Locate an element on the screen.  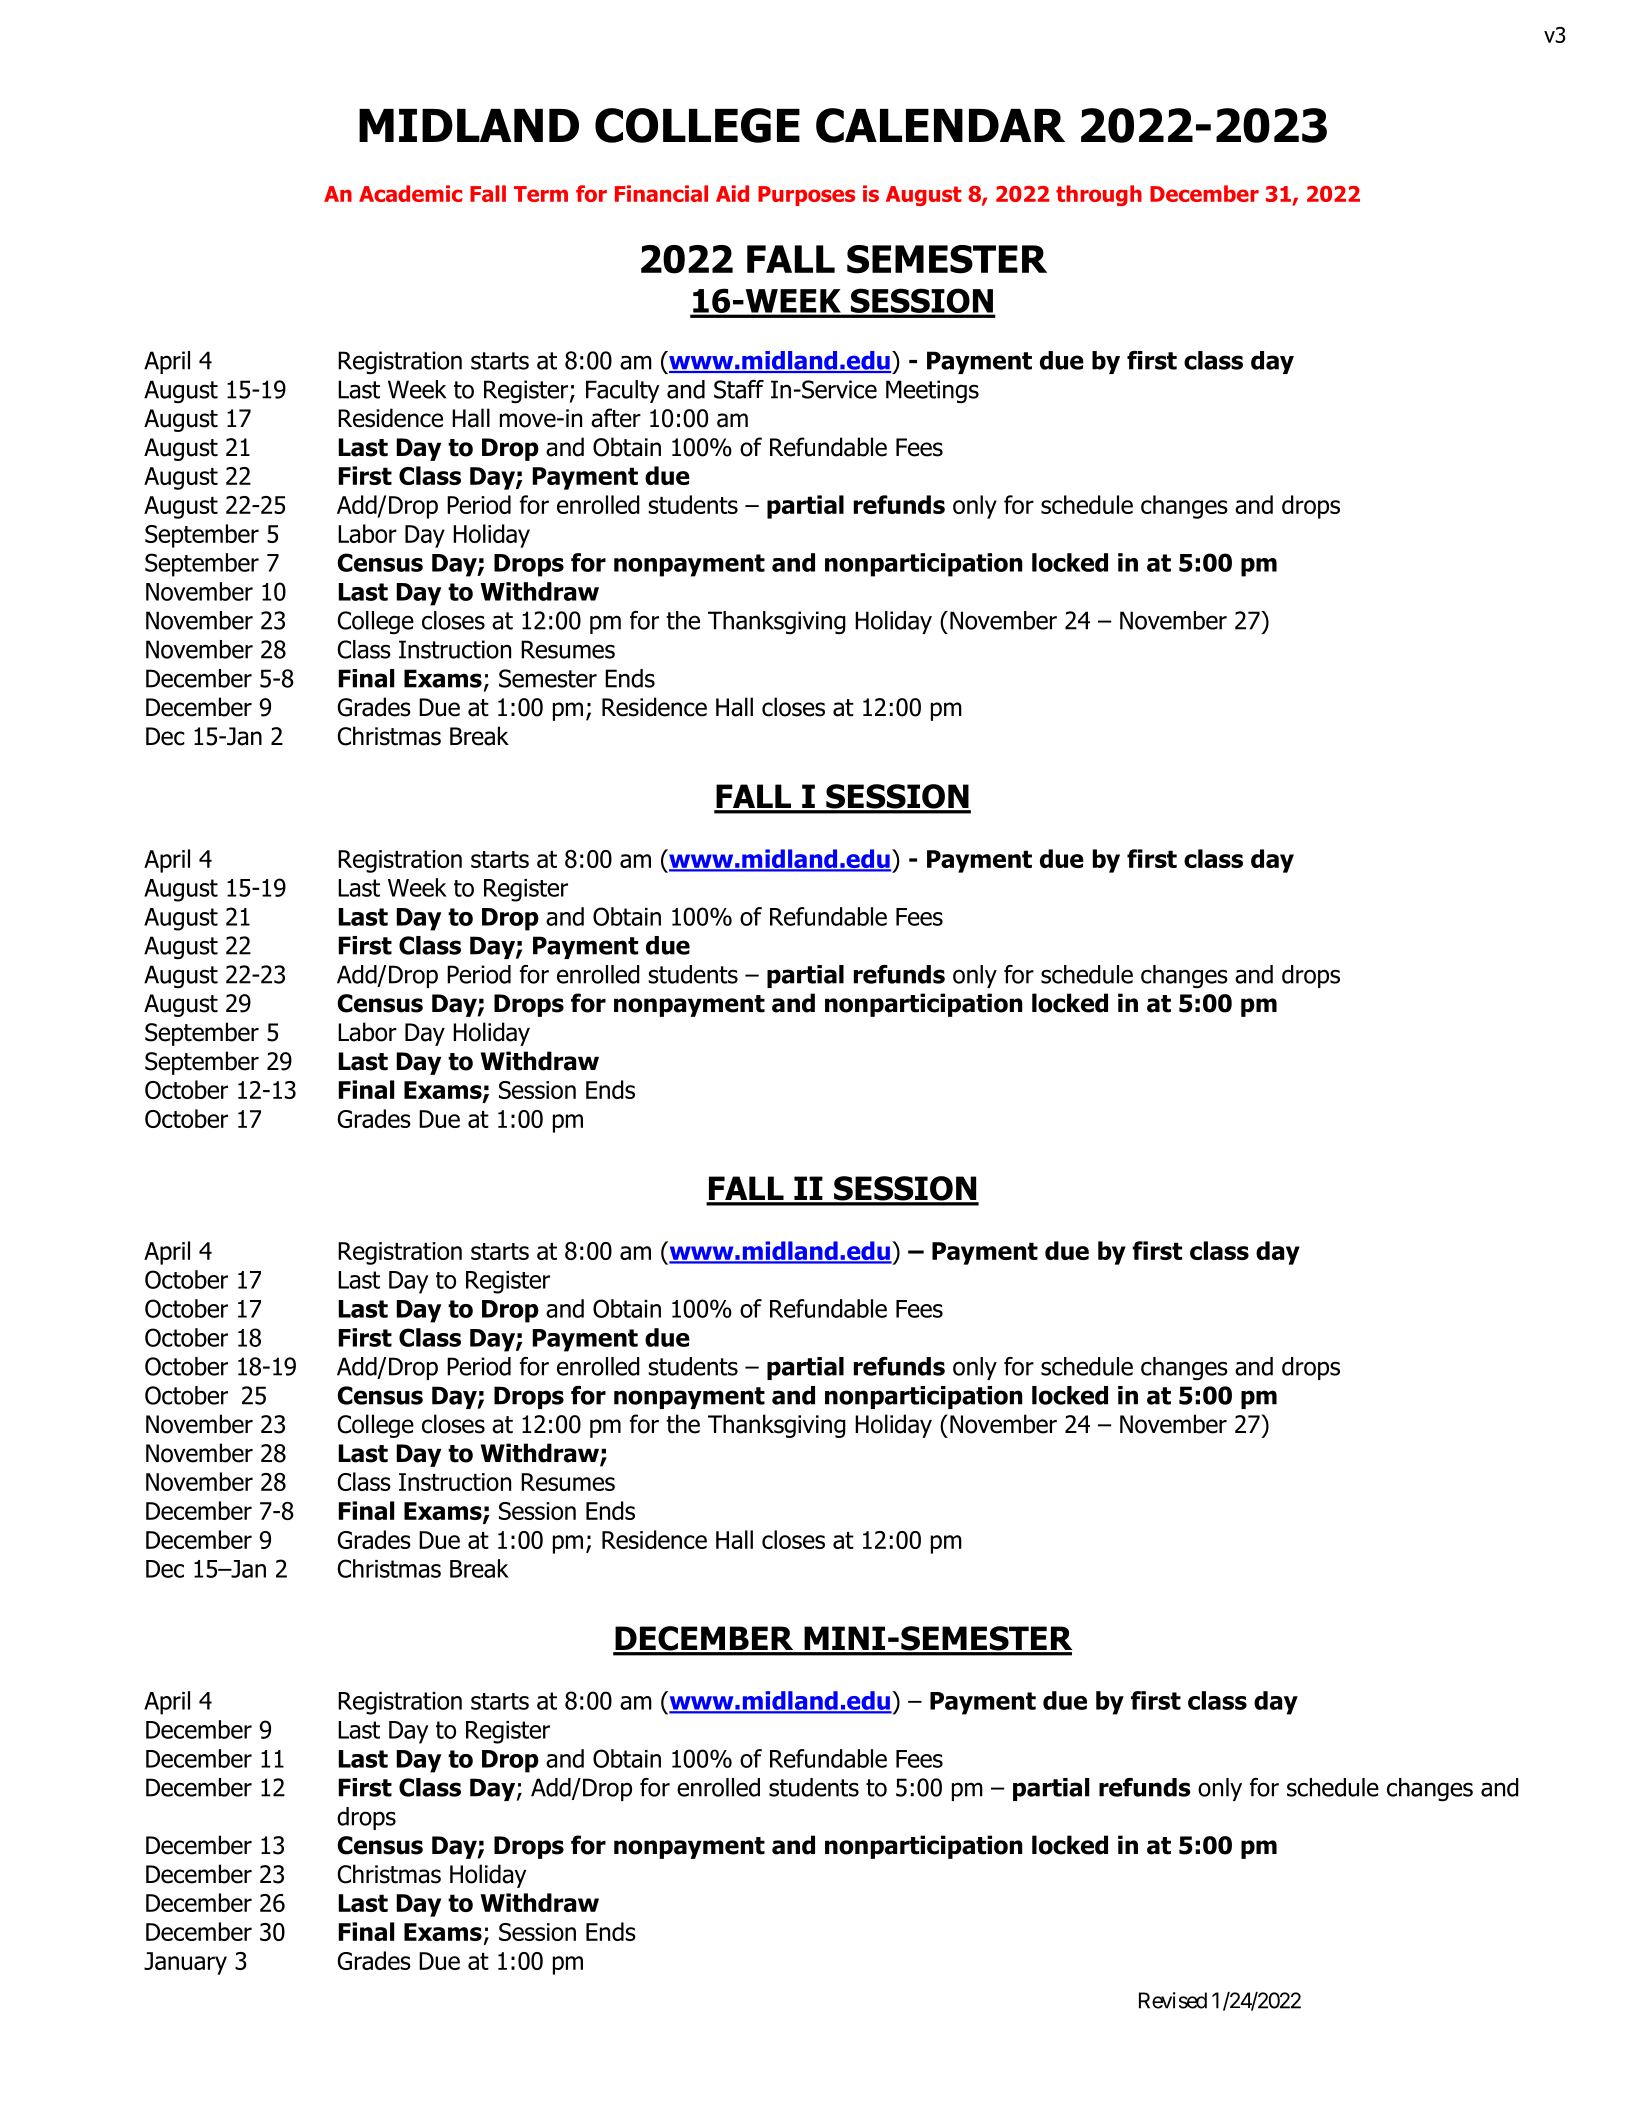
January is located at coordinates (185, 1963).
